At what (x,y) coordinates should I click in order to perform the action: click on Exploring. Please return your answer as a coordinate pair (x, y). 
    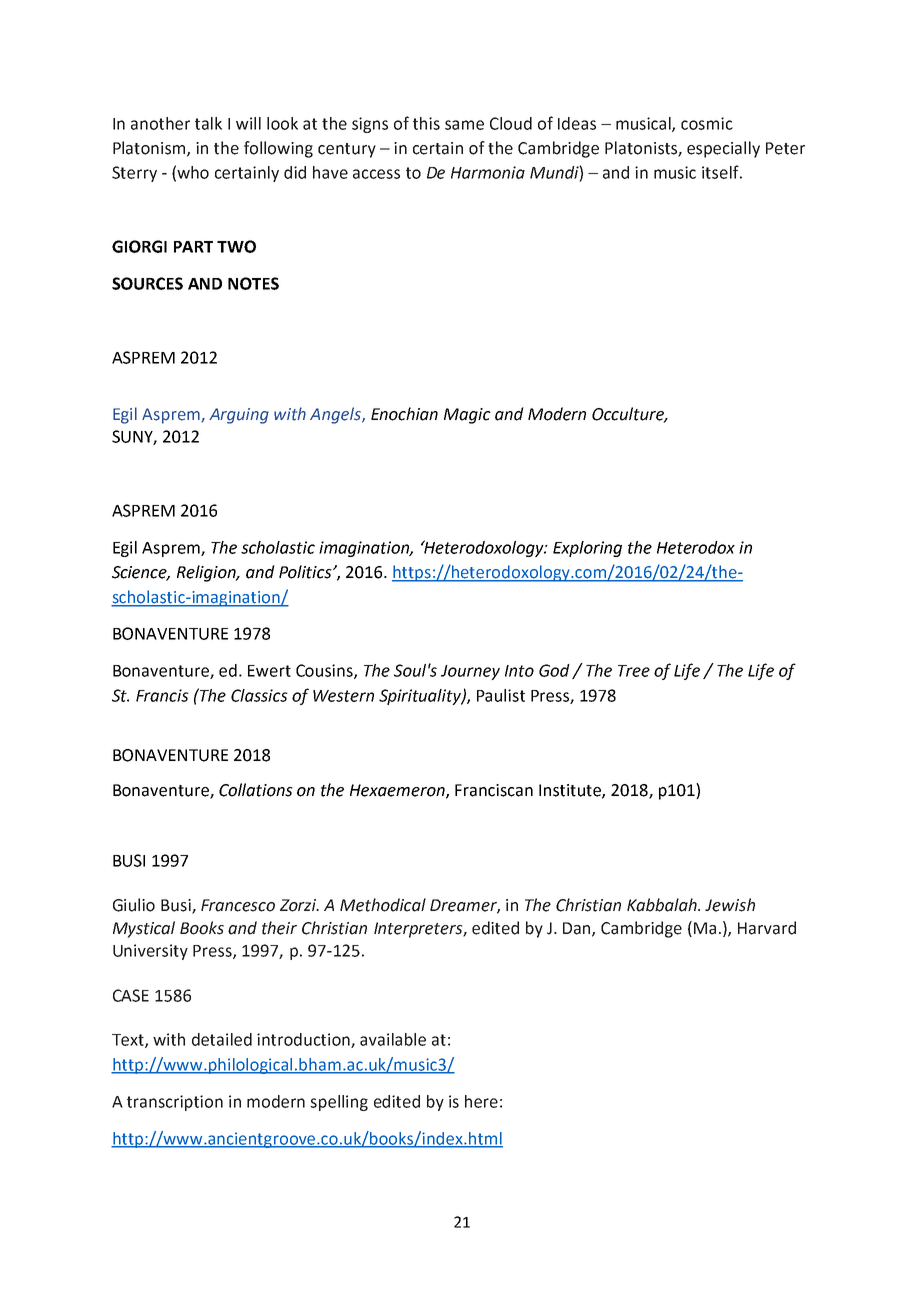
    Looking at the image, I should click on (587, 549).
